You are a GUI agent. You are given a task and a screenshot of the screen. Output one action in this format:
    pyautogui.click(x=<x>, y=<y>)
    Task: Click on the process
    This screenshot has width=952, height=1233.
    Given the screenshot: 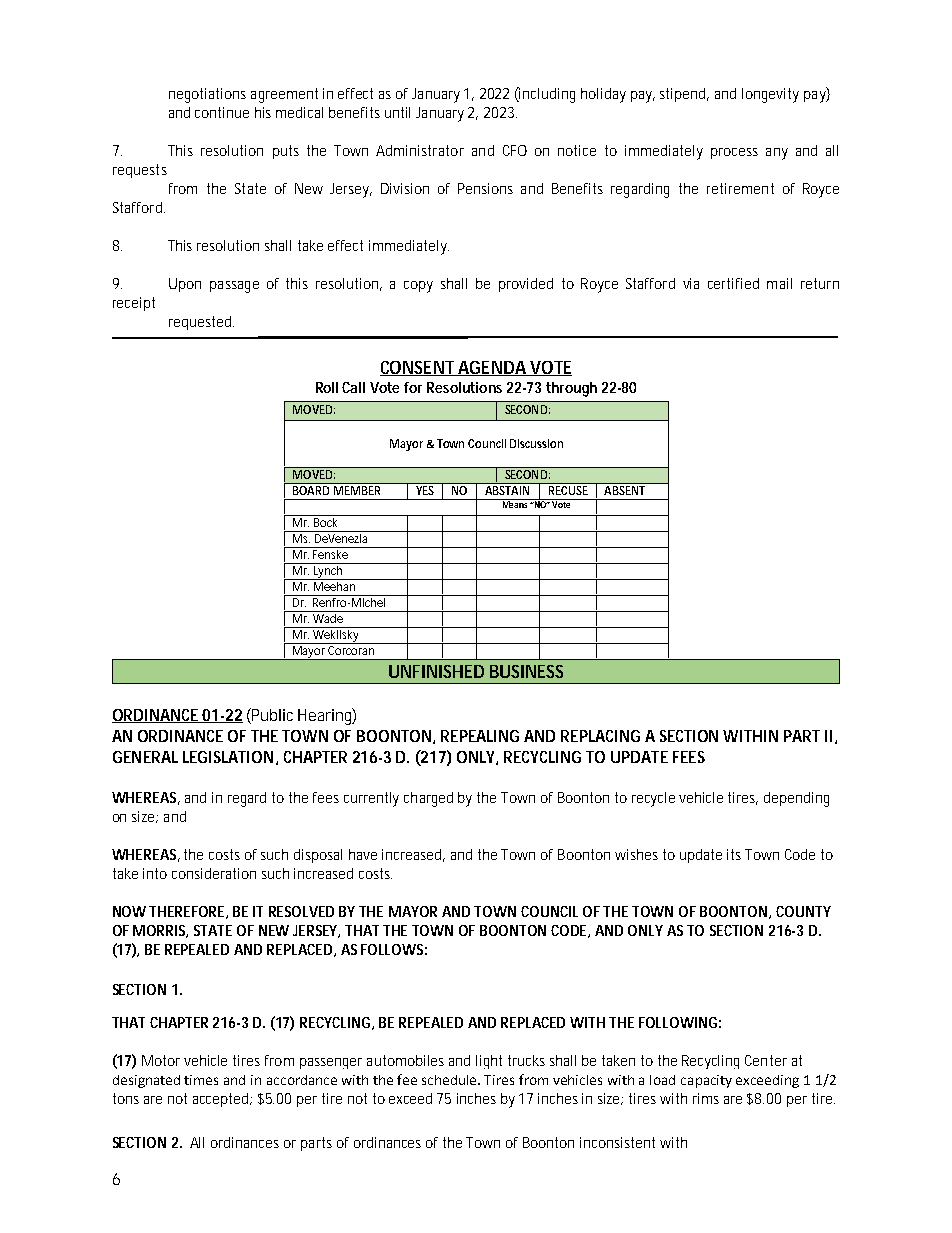 What is the action you would take?
    pyautogui.click(x=734, y=153)
